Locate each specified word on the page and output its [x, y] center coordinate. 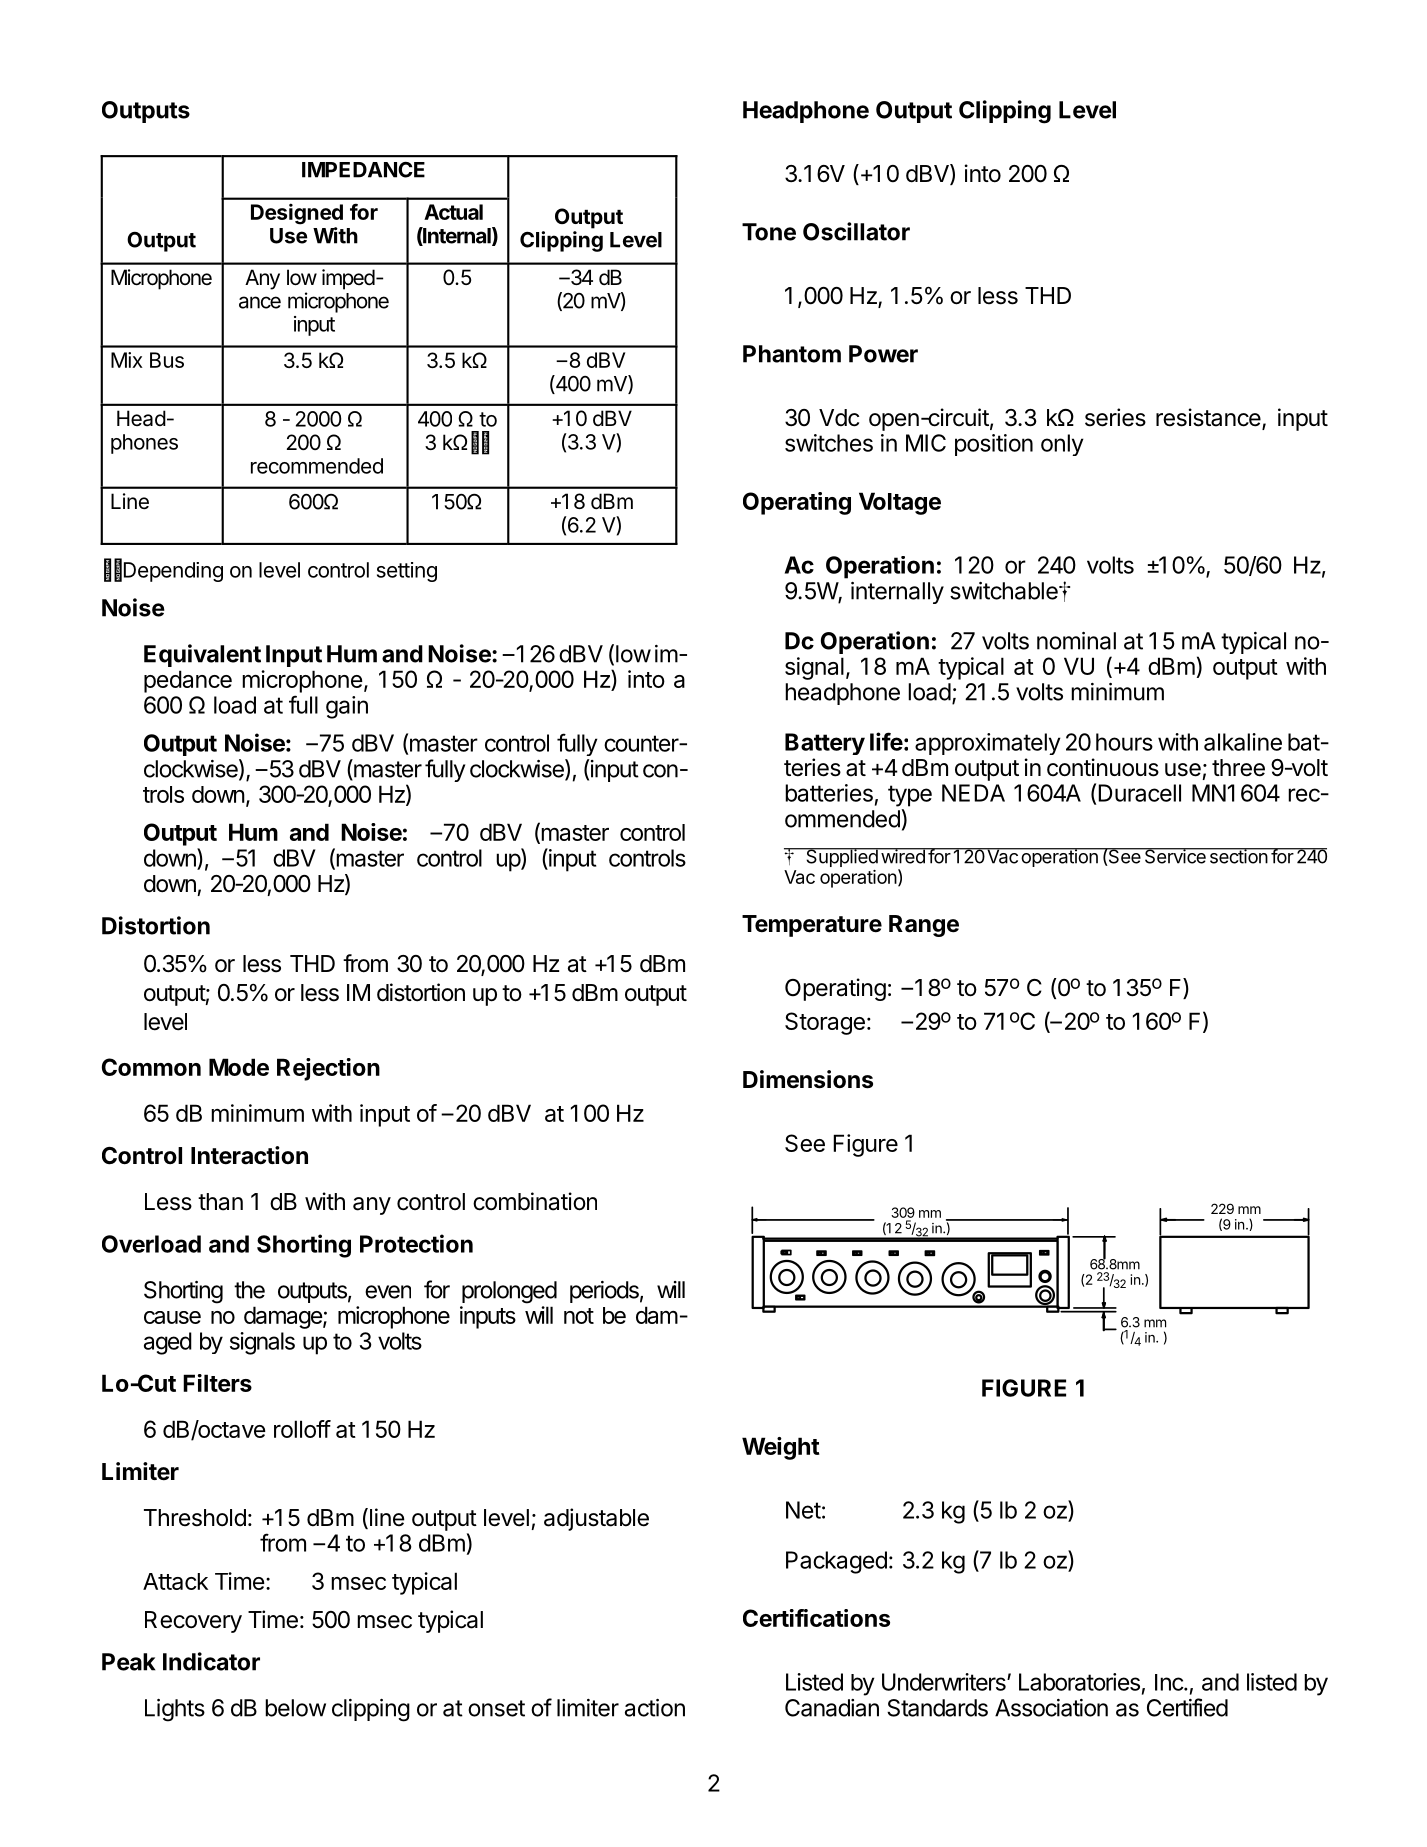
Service [1175, 856]
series [1115, 417]
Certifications [816, 1618]
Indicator [211, 1661]
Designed [297, 214]
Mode [239, 1067]
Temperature [812, 926]
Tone [769, 232]
